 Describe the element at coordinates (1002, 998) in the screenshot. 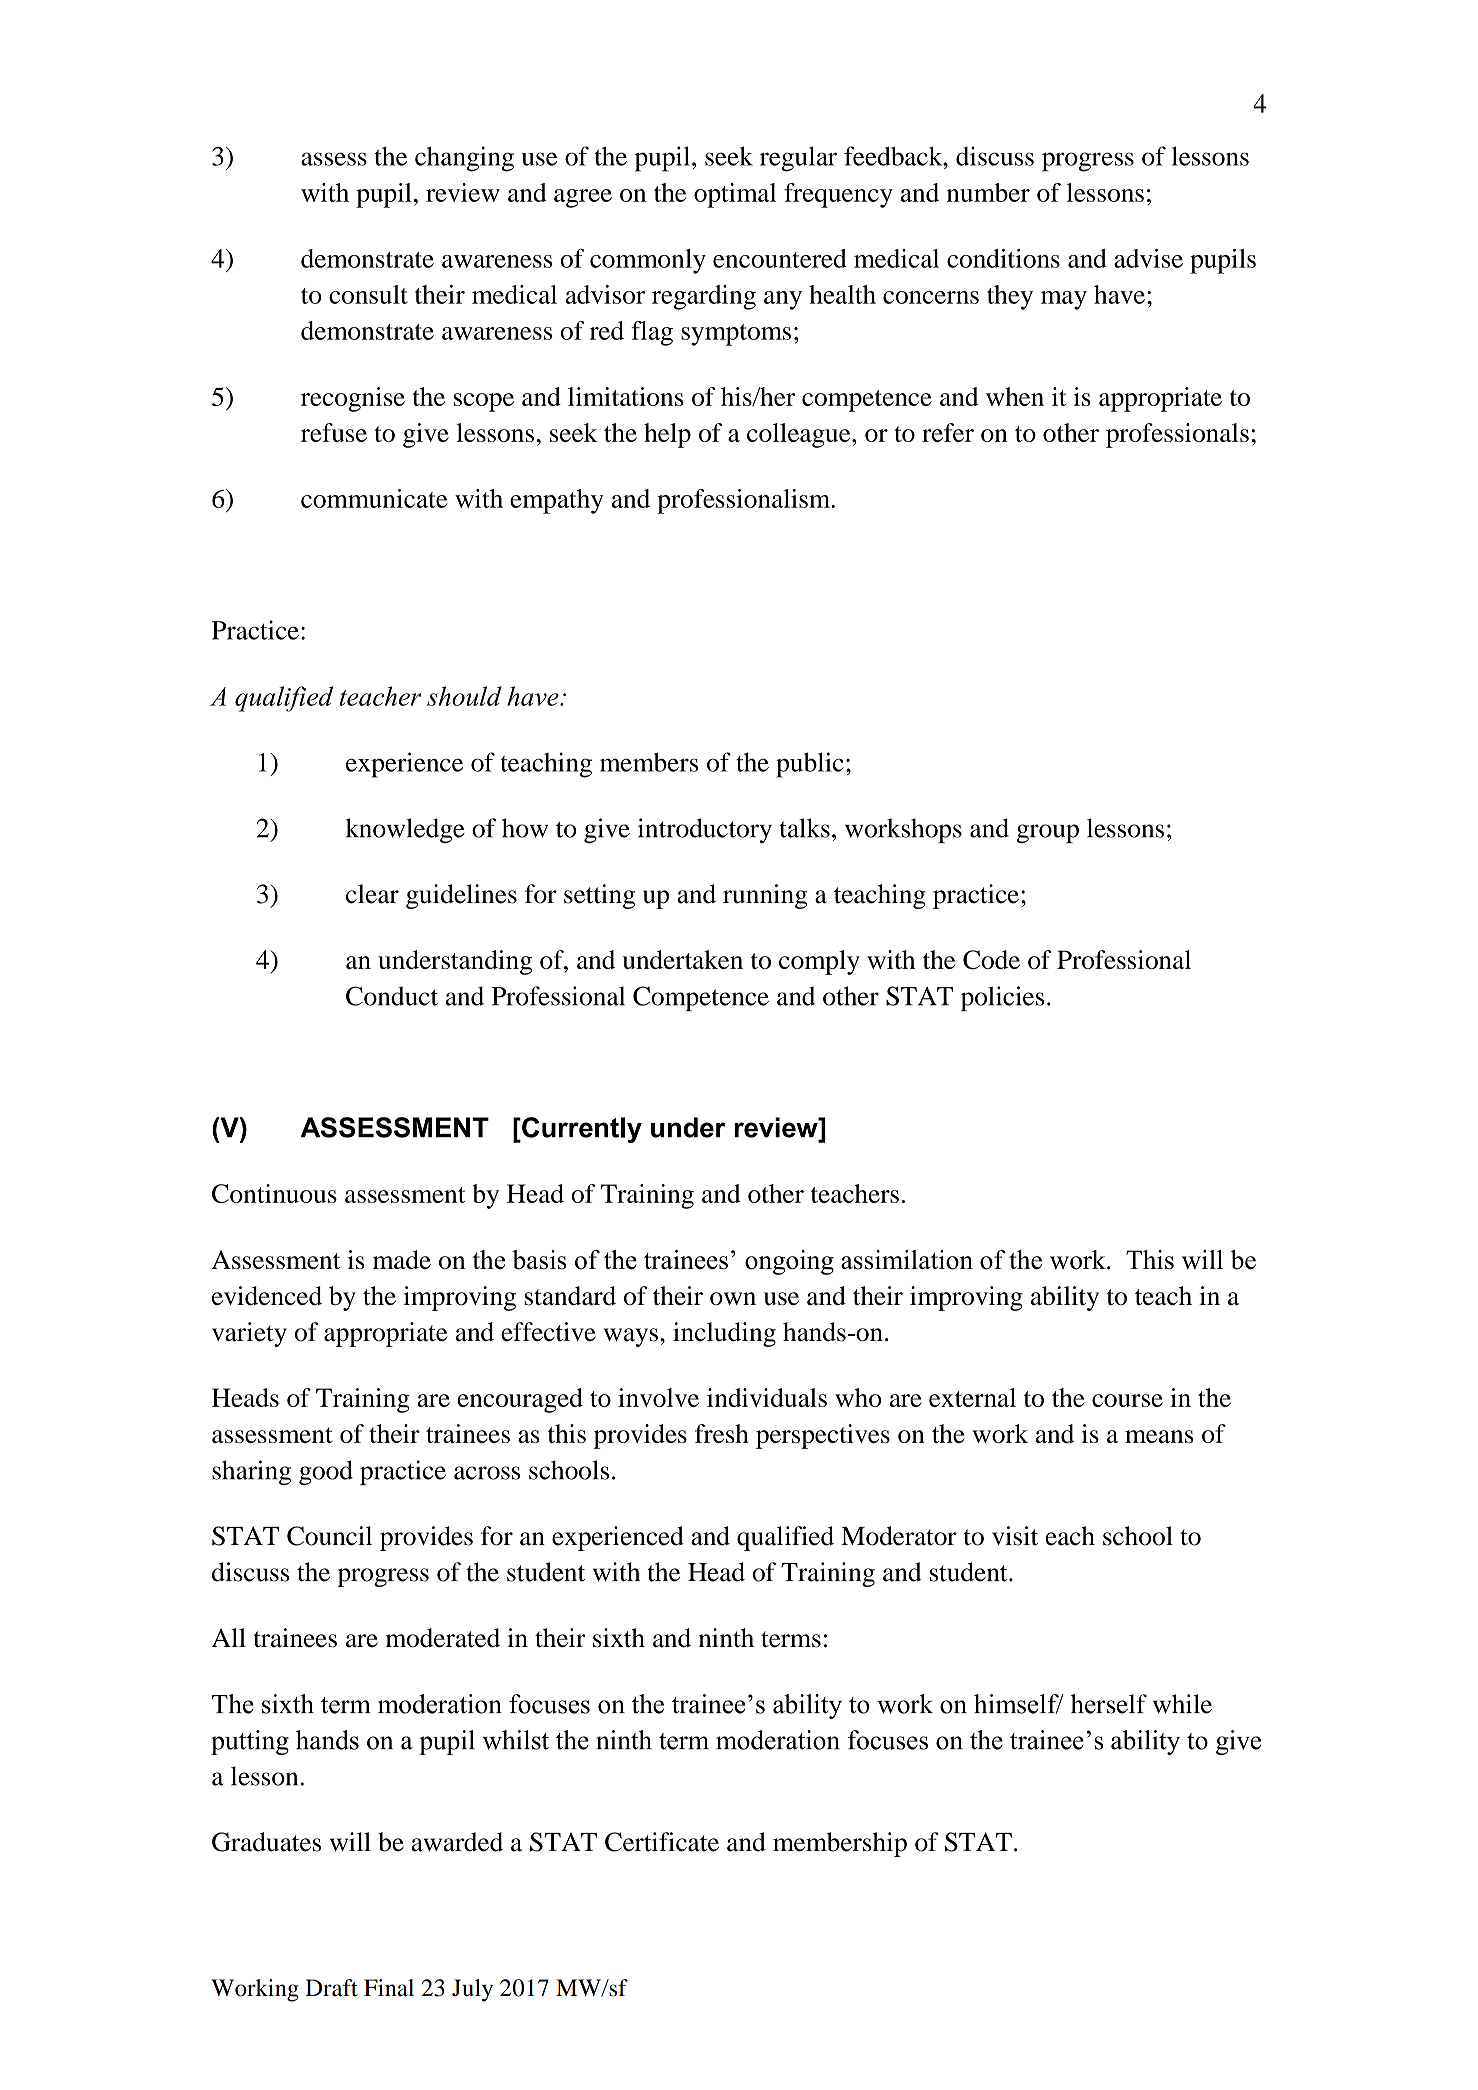

I see `policies` at that location.
